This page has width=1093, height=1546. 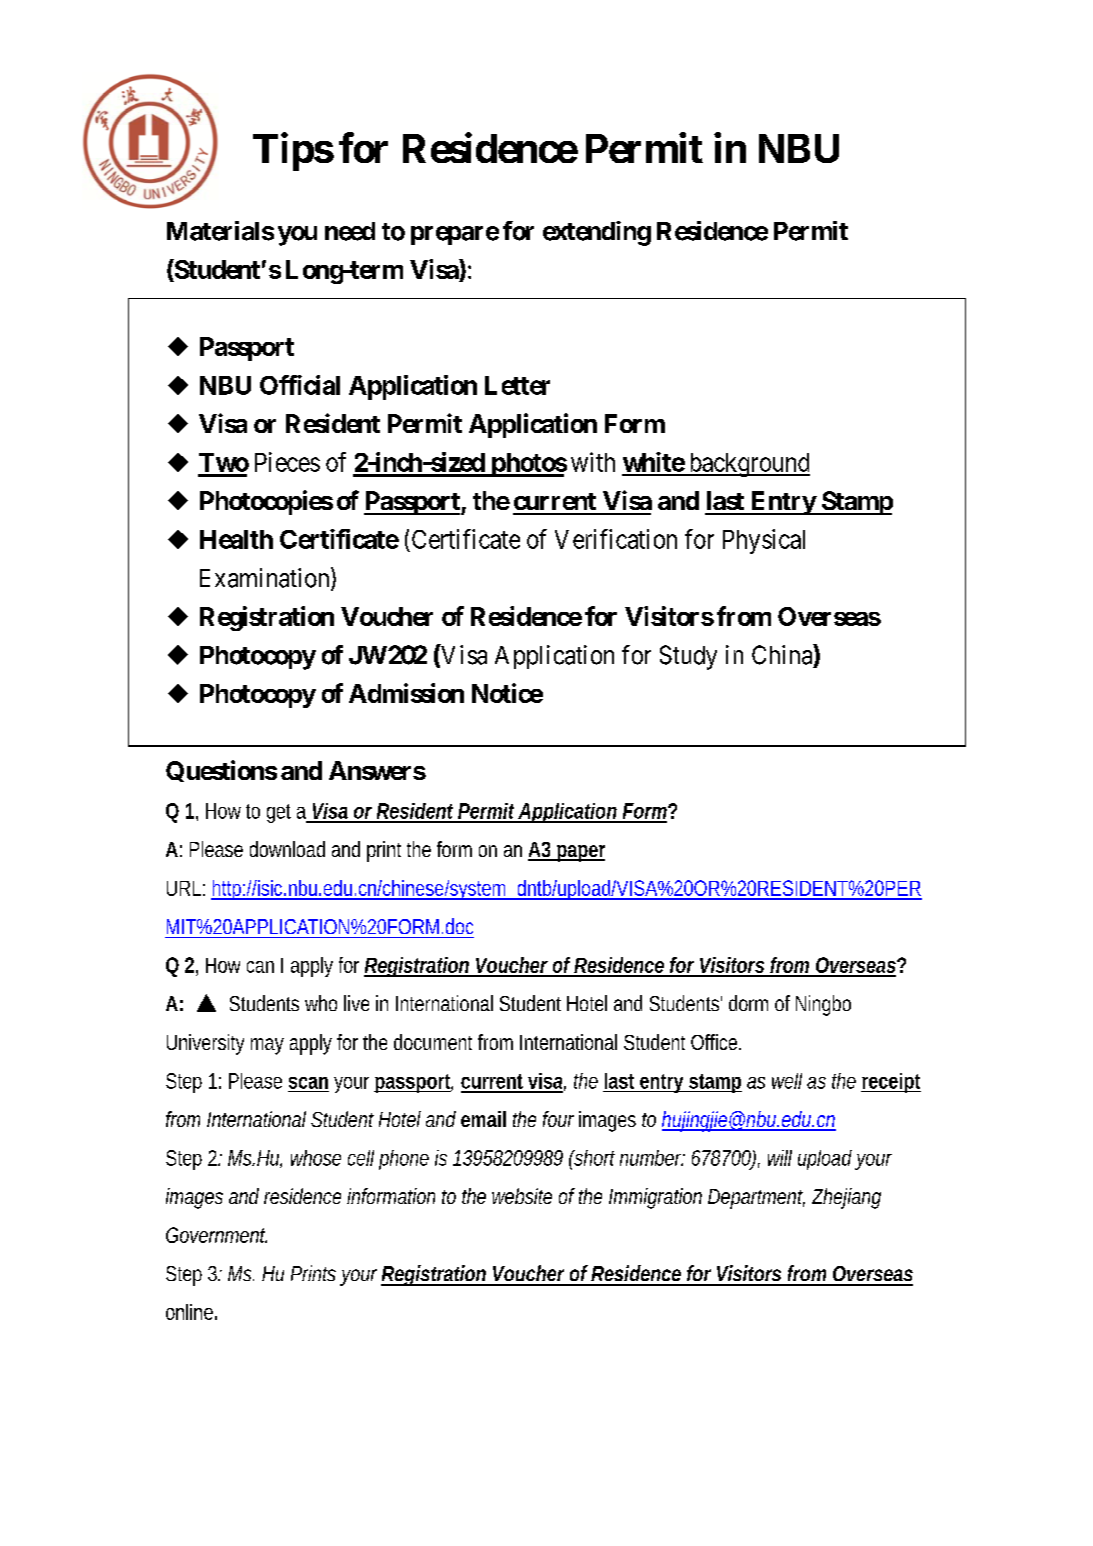 What do you see at coordinates (316, 1158) in the page?
I see `whose` at bounding box center [316, 1158].
